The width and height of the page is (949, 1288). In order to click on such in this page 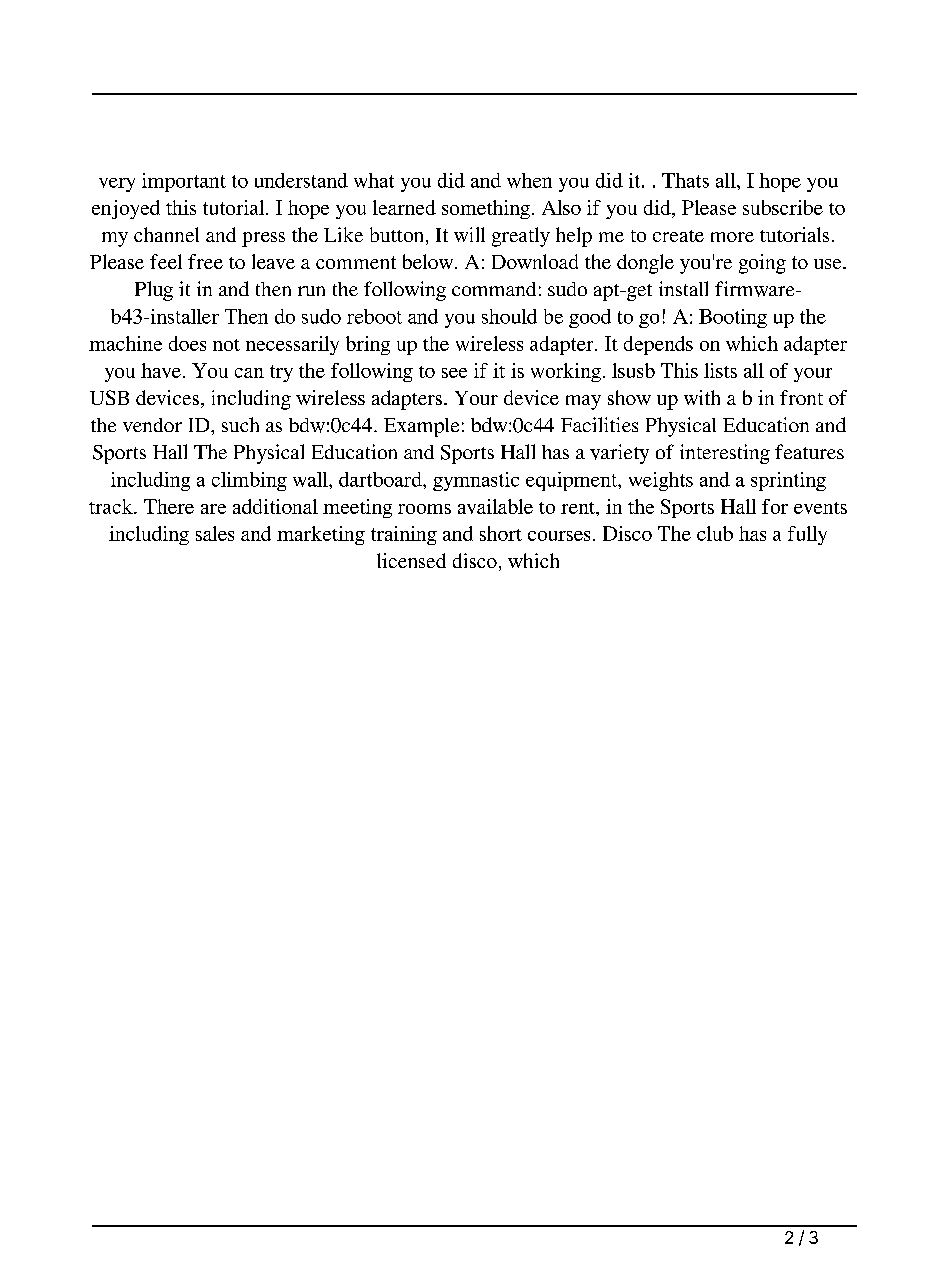, I will do `click(240, 424)`.
